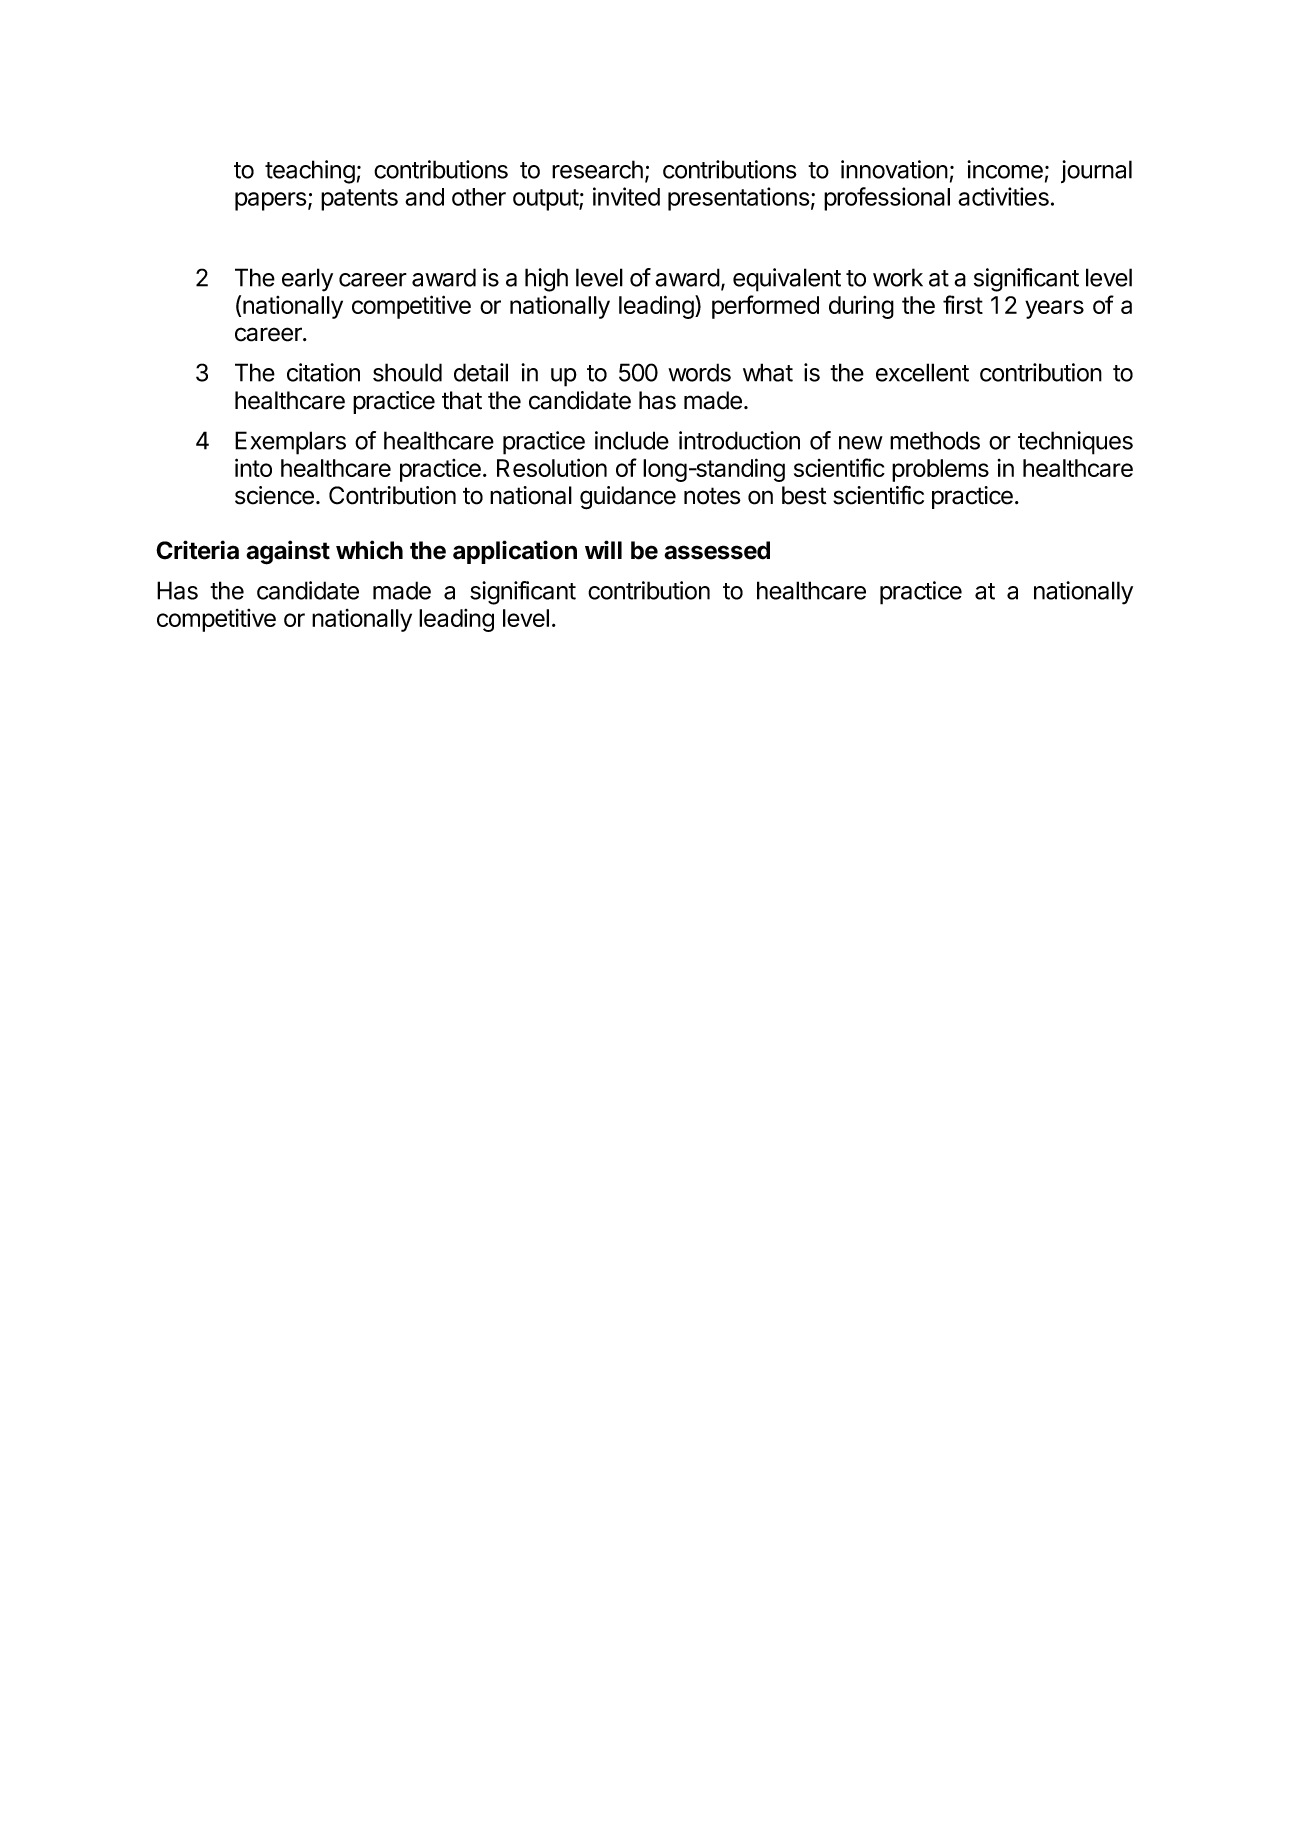 The height and width of the screenshot is (1823, 1289). I want to click on Exemplars, so click(290, 443).
